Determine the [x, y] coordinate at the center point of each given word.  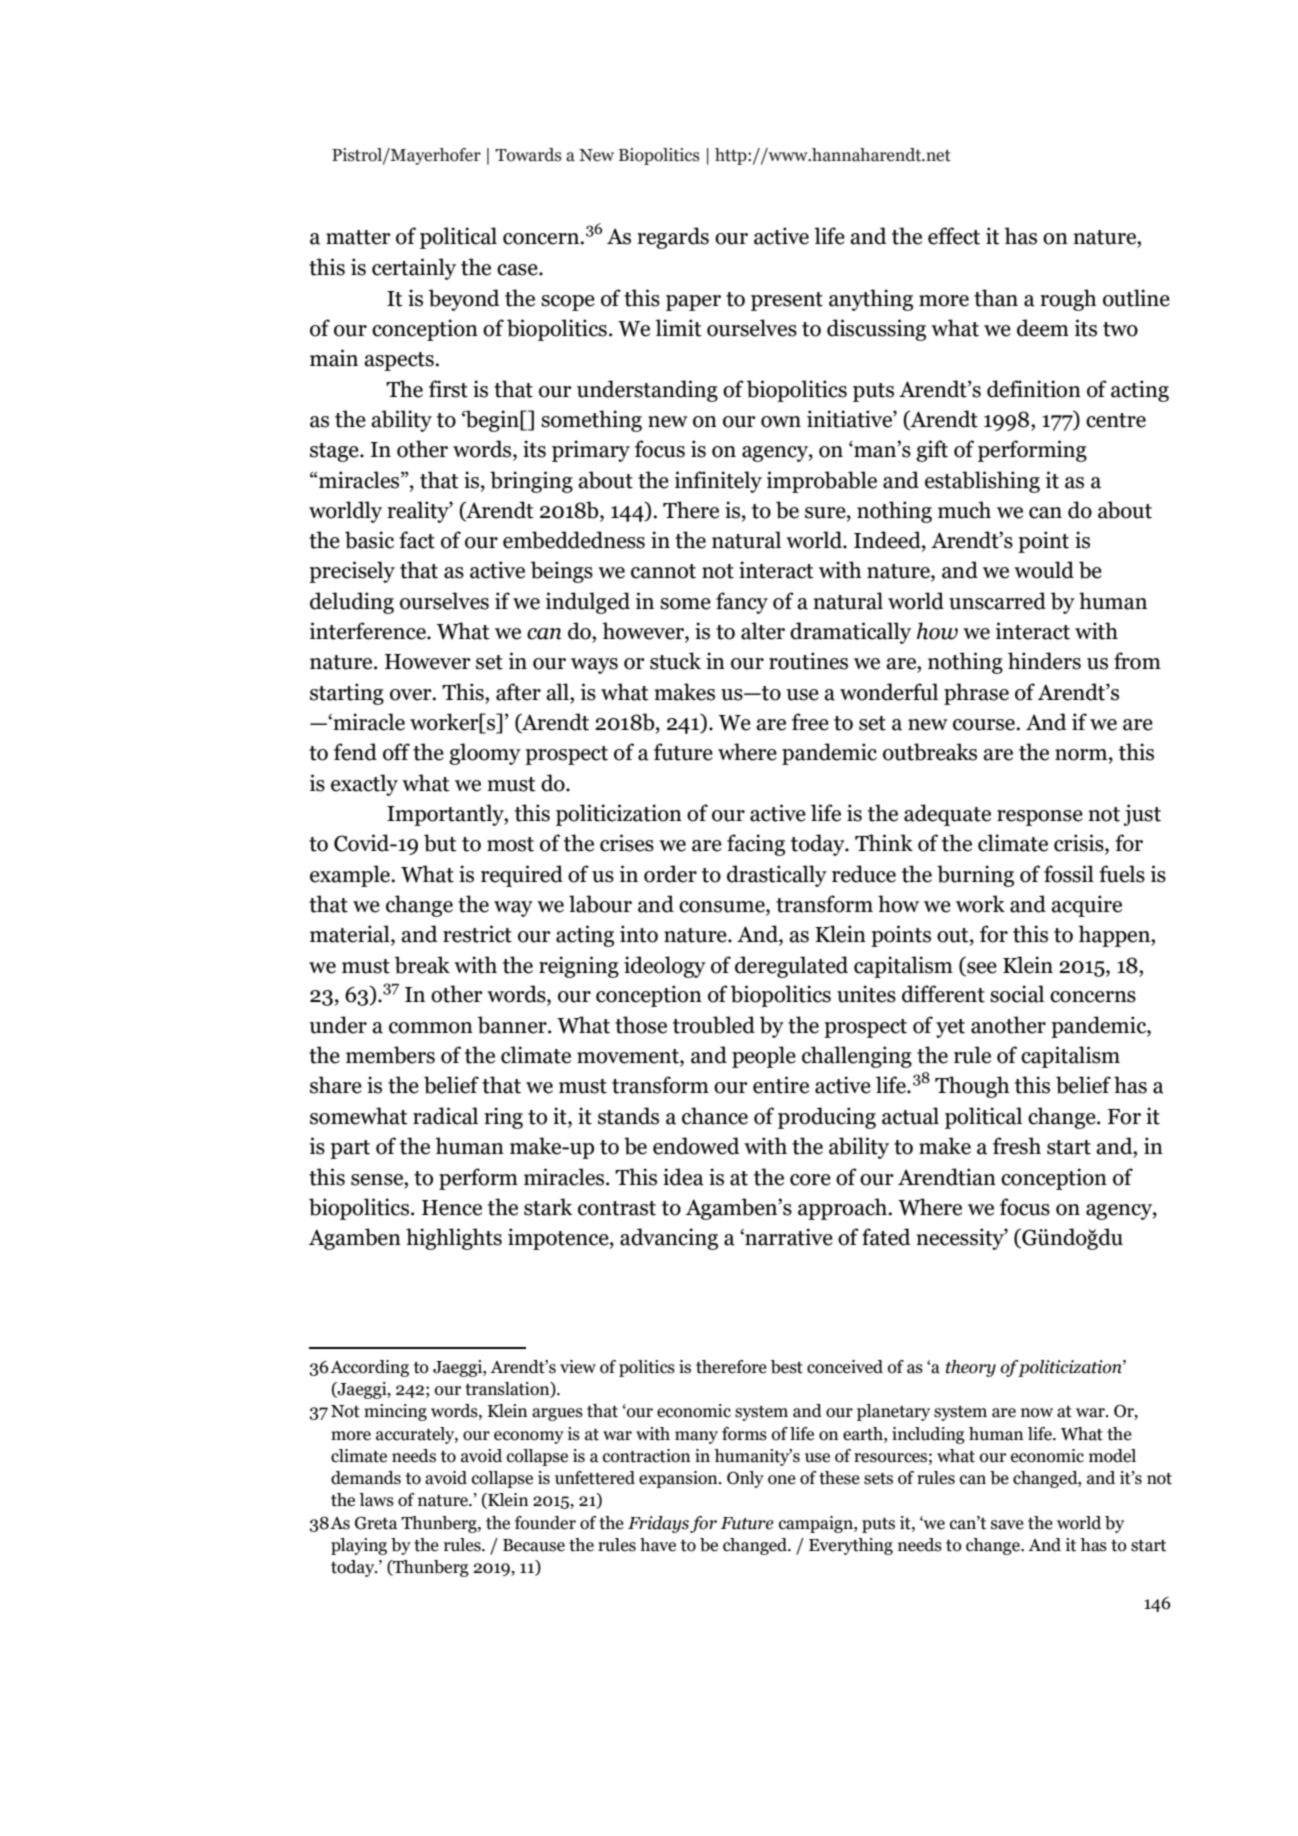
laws [376, 1500]
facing [756, 845]
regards [673, 238]
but [440, 843]
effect [954, 236]
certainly [414, 269]
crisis [1080, 844]
